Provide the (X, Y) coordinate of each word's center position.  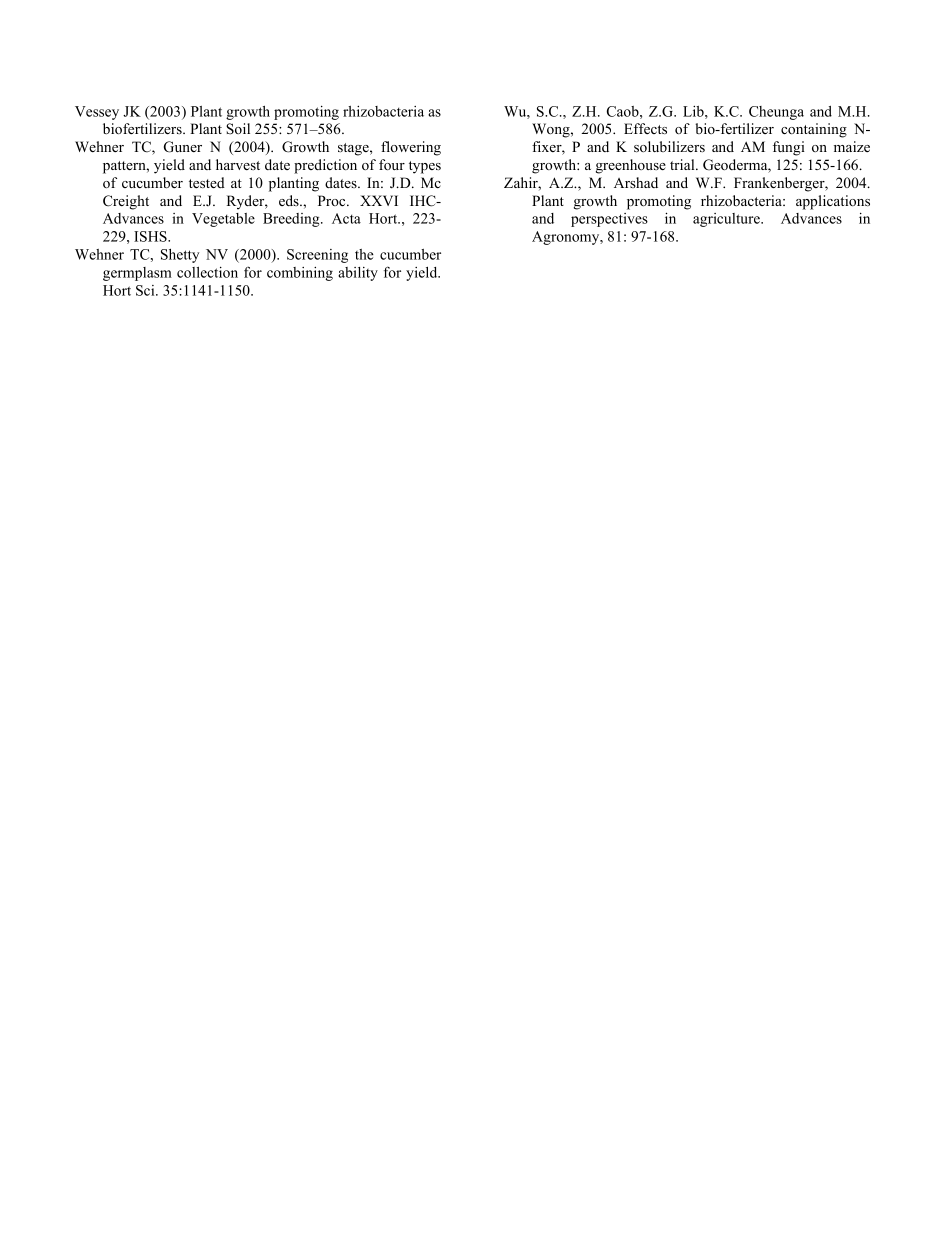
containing (814, 130)
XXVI (379, 200)
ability (358, 274)
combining (300, 274)
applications (833, 202)
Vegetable (223, 220)
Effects (645, 128)
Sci (146, 290)
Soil (238, 129)
